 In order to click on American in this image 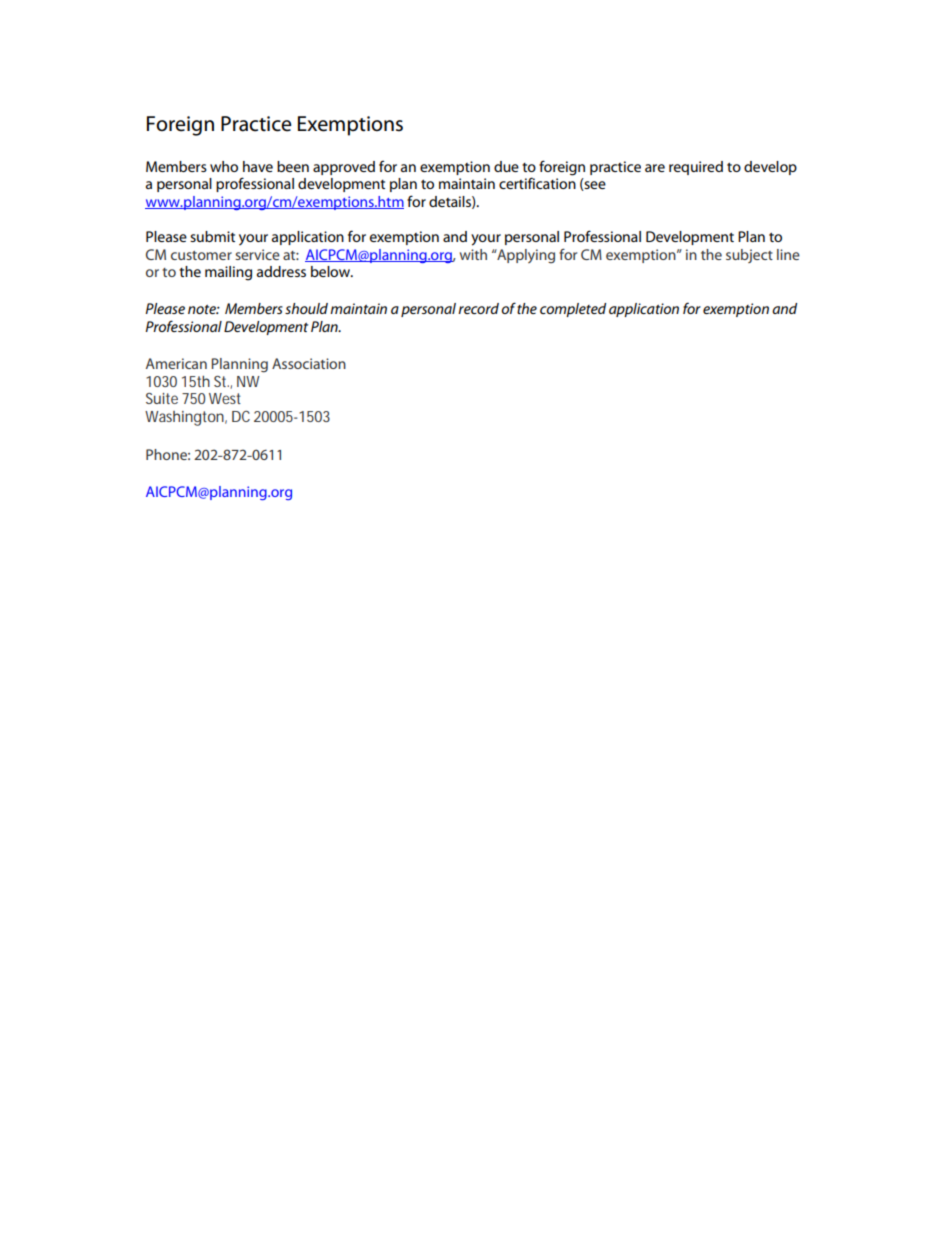, I will do `click(176, 363)`.
